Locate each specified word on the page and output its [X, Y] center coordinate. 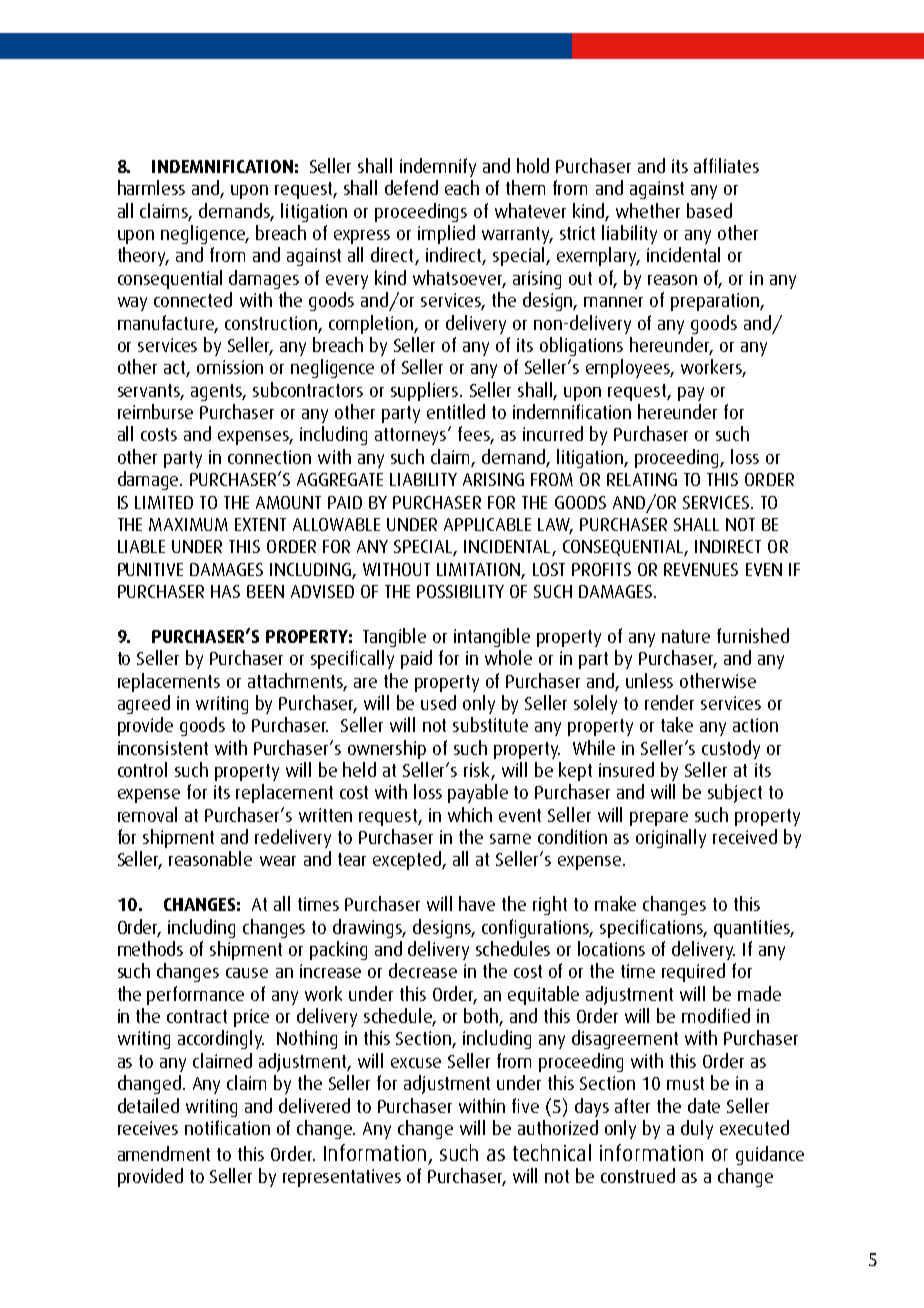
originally [671, 838]
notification [227, 1127]
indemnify [438, 167]
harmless [151, 187]
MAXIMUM [188, 524]
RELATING [642, 479]
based [709, 210]
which [470, 814]
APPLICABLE [487, 524]
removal [147, 814]
